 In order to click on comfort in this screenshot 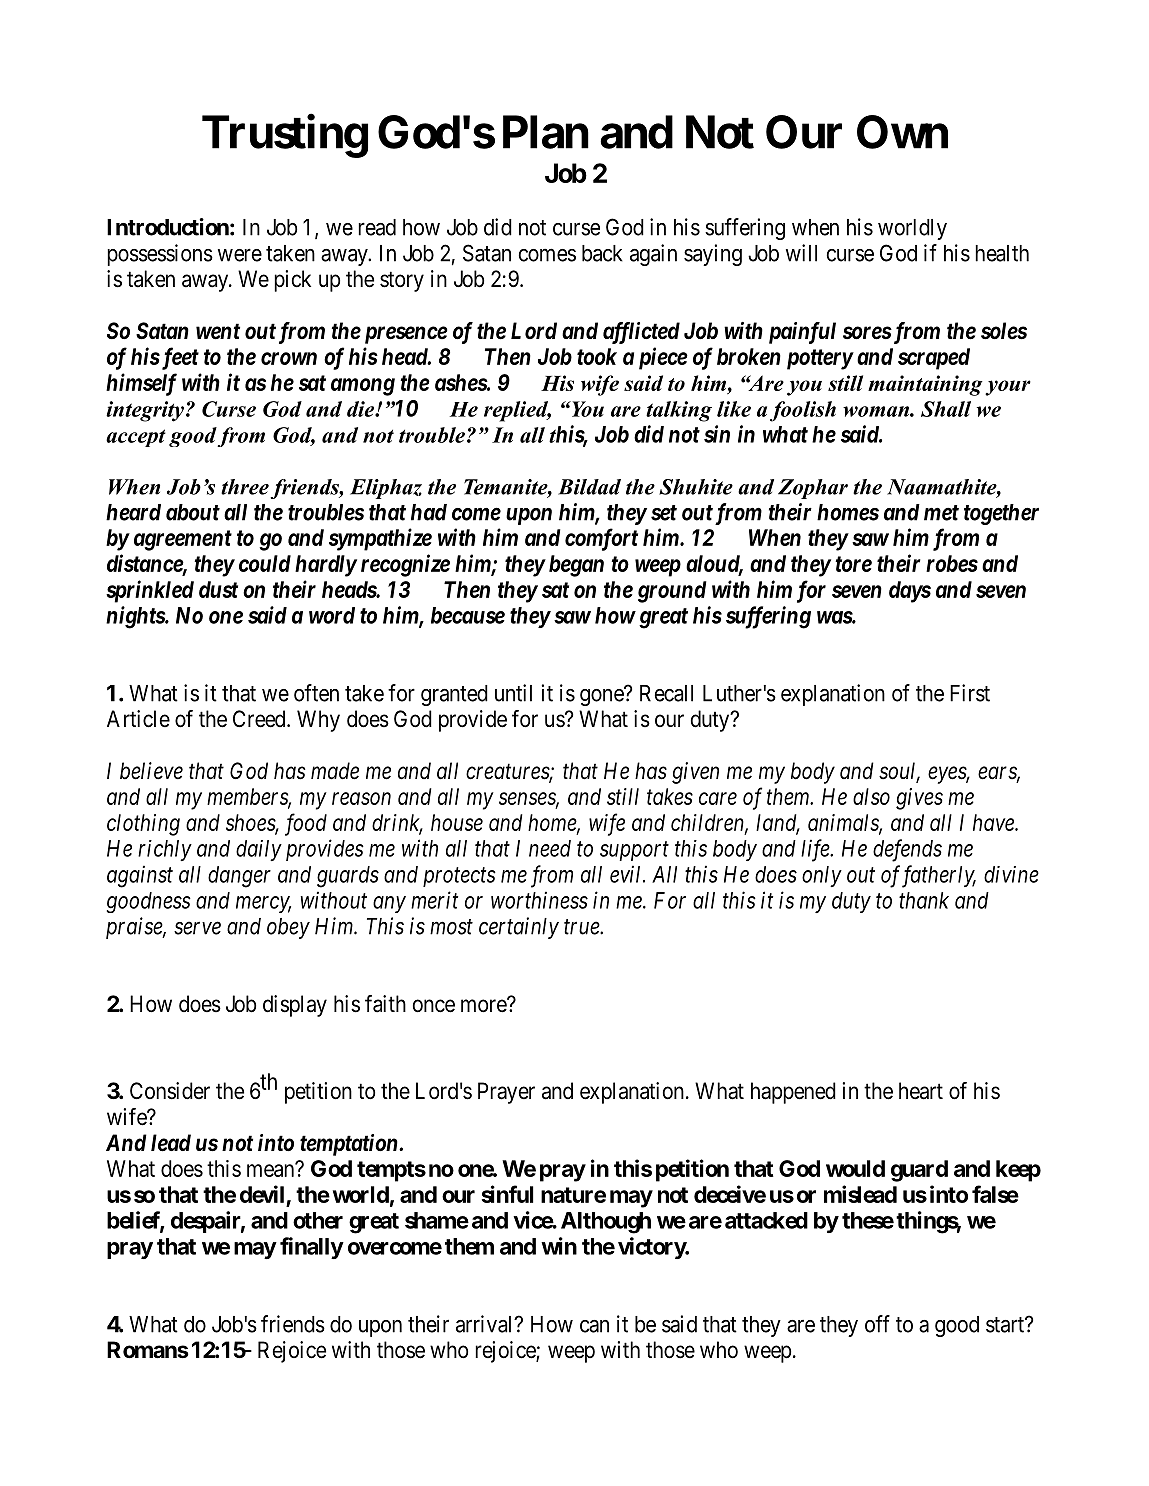, I will do `click(601, 539)`.
